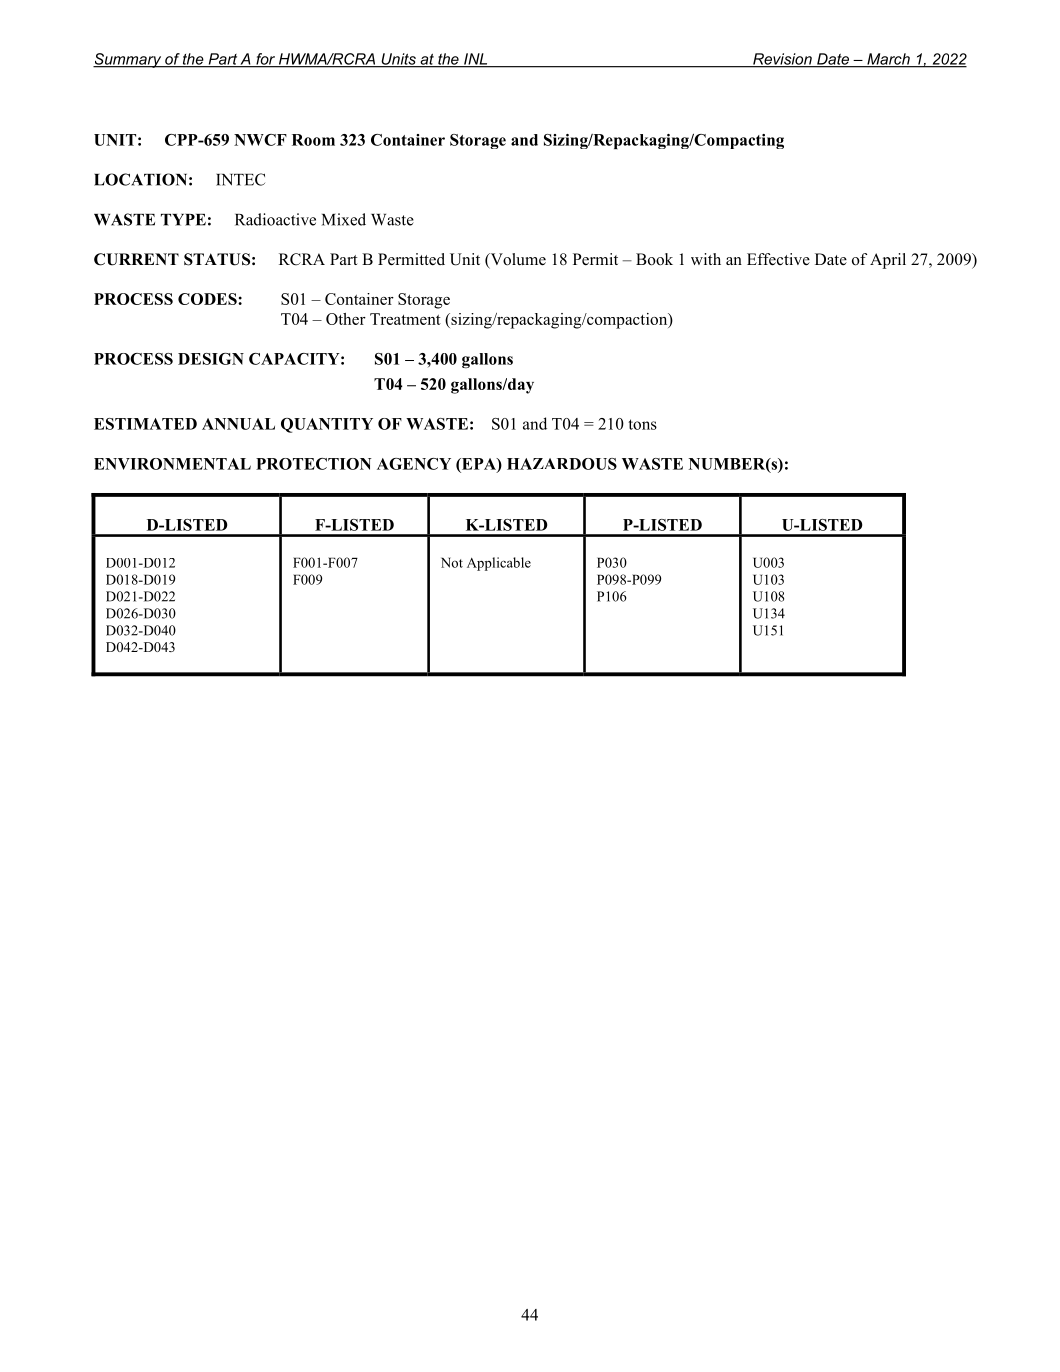 The width and height of the screenshot is (1060, 1372). Describe the element at coordinates (265, 60) in the screenshot. I see `for` at that location.
